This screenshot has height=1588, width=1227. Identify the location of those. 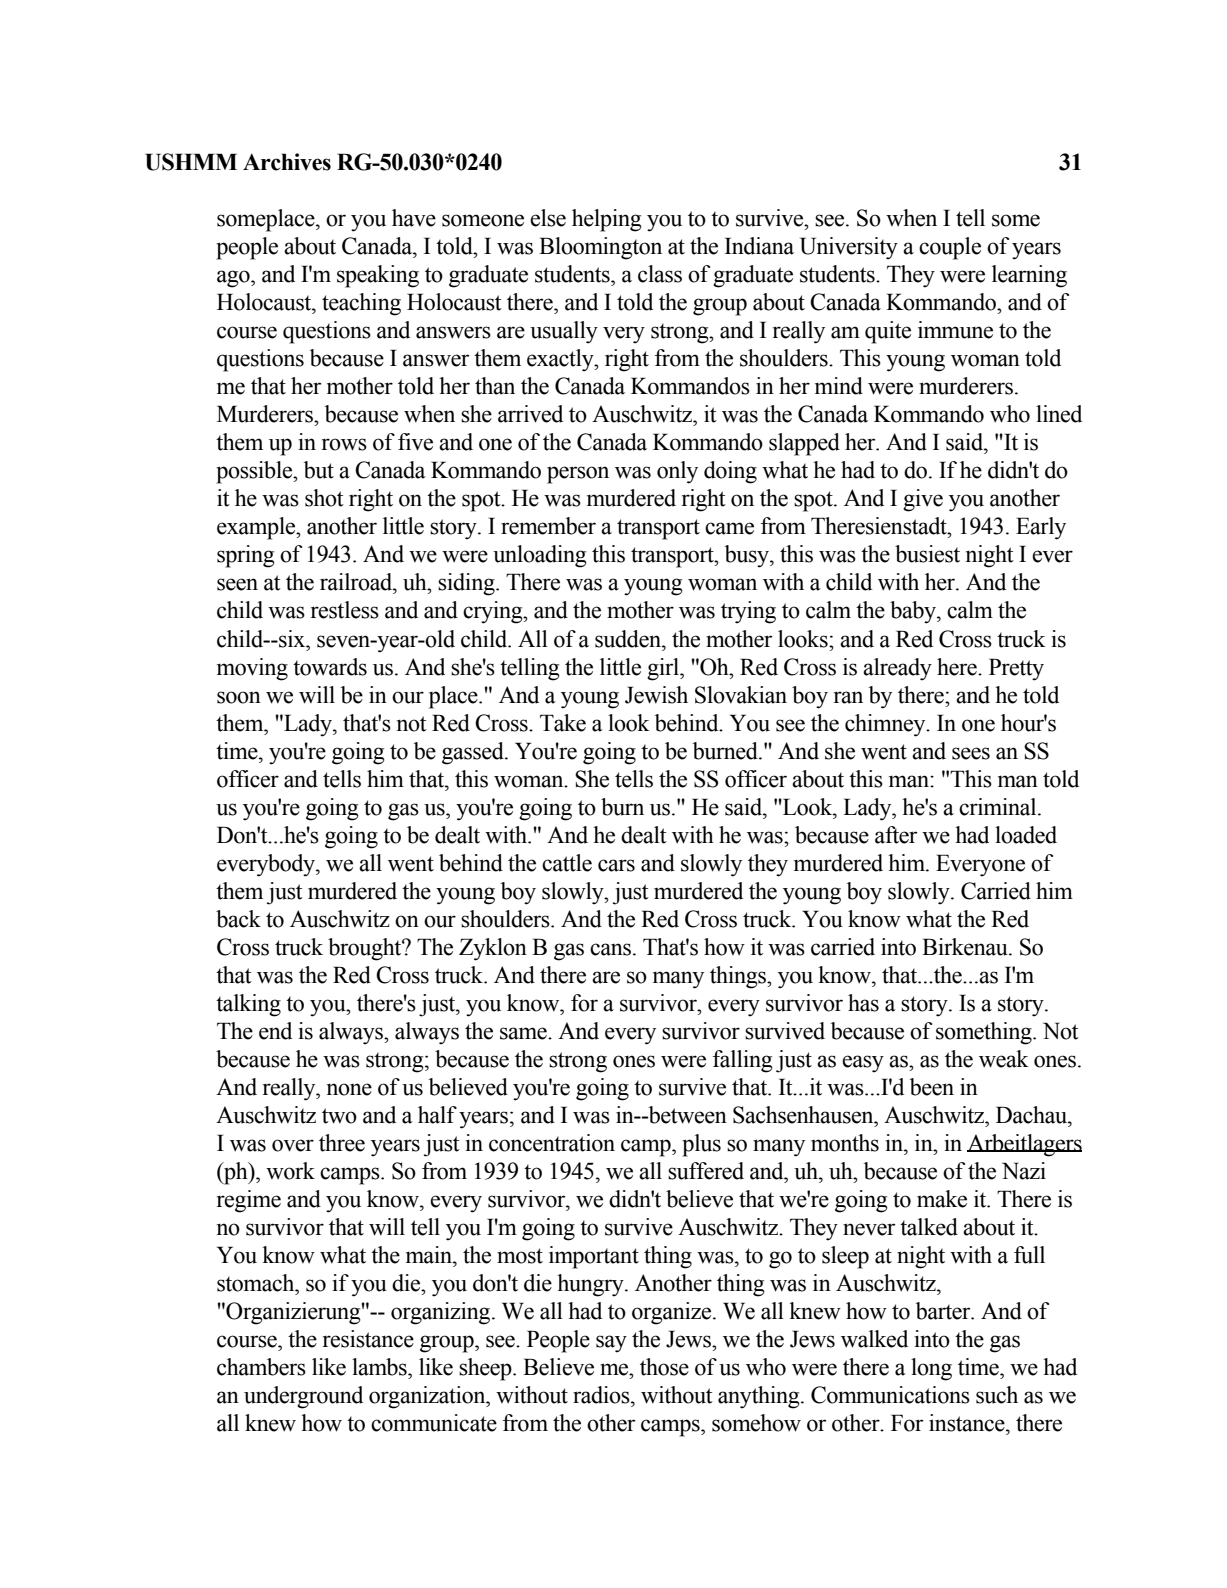
(664, 1367).
